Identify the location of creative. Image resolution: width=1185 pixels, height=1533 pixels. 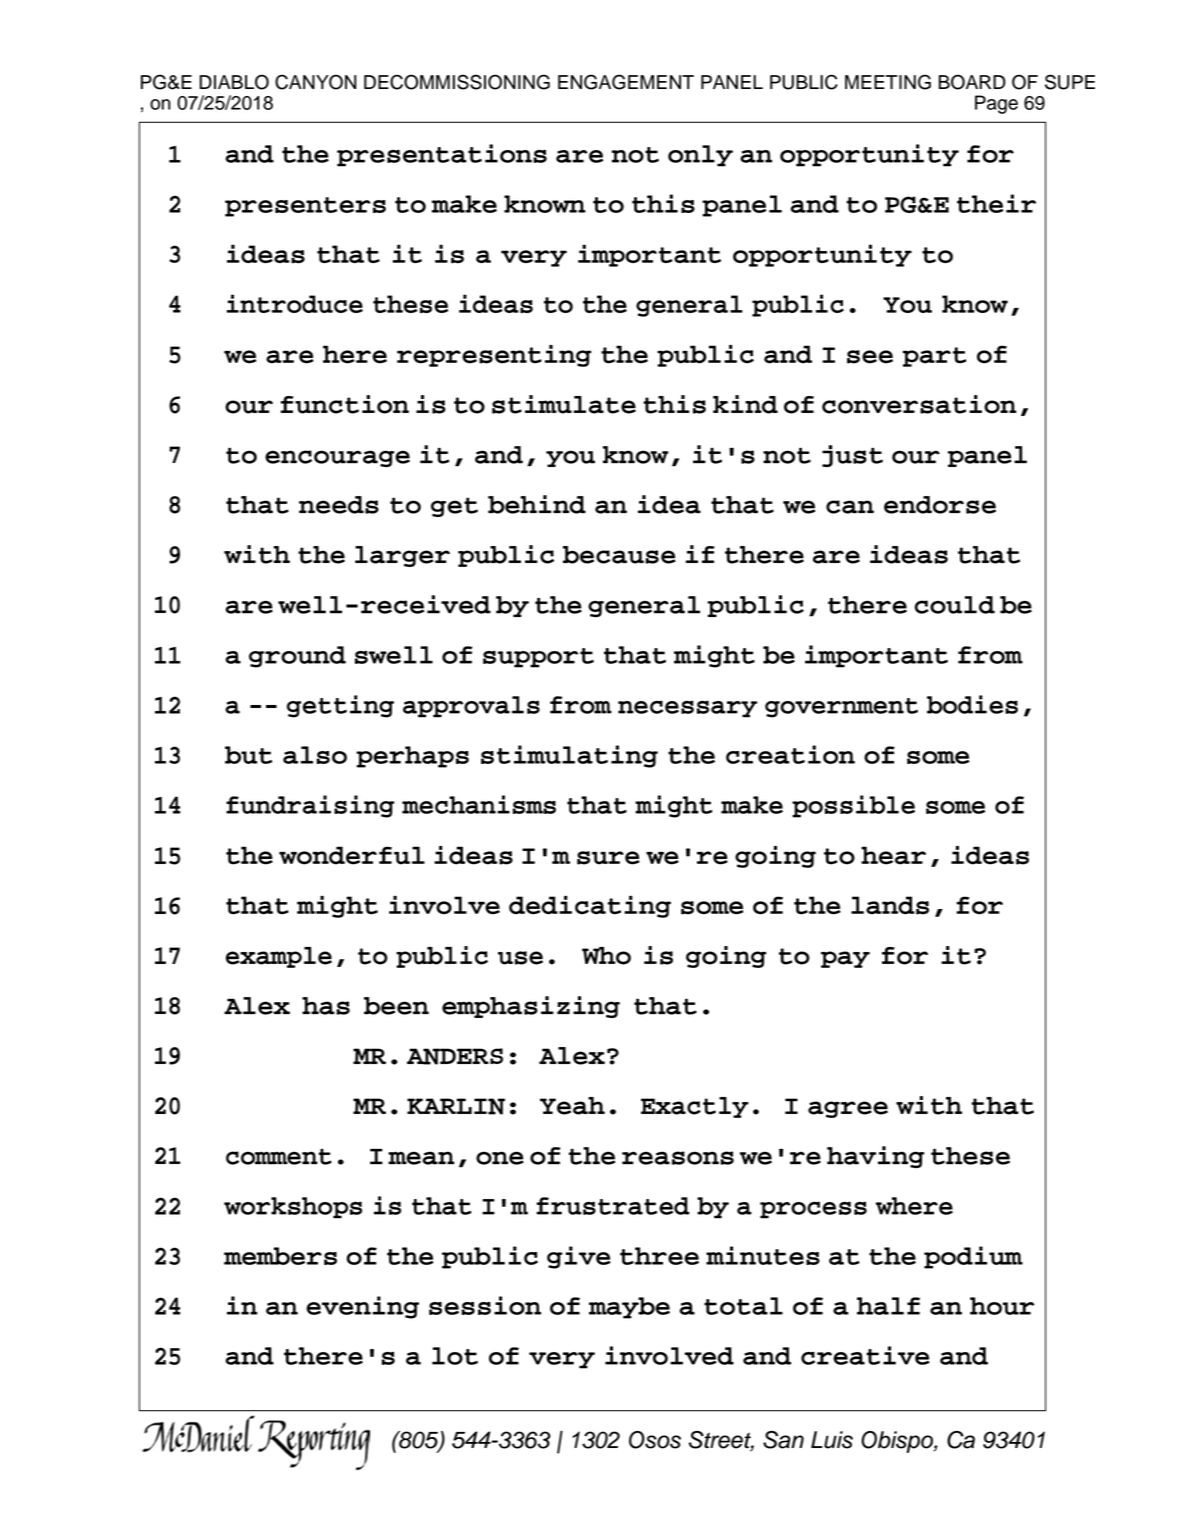
(865, 1355).
